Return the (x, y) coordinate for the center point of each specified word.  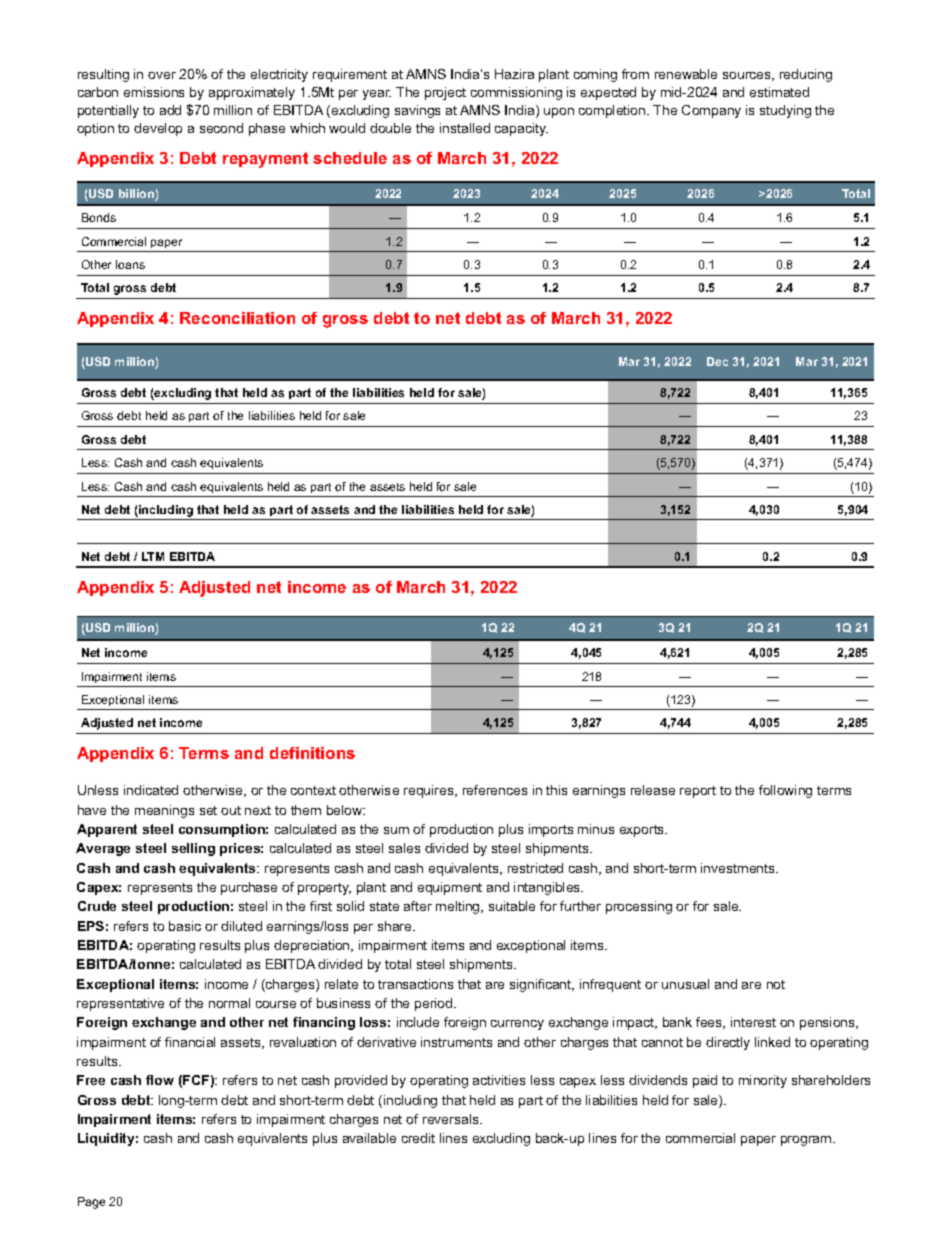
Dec (717, 361)
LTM (153, 556)
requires (430, 791)
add (170, 110)
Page (91, 1203)
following (785, 791)
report (698, 792)
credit (418, 1138)
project (445, 93)
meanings (164, 811)
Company (711, 111)
